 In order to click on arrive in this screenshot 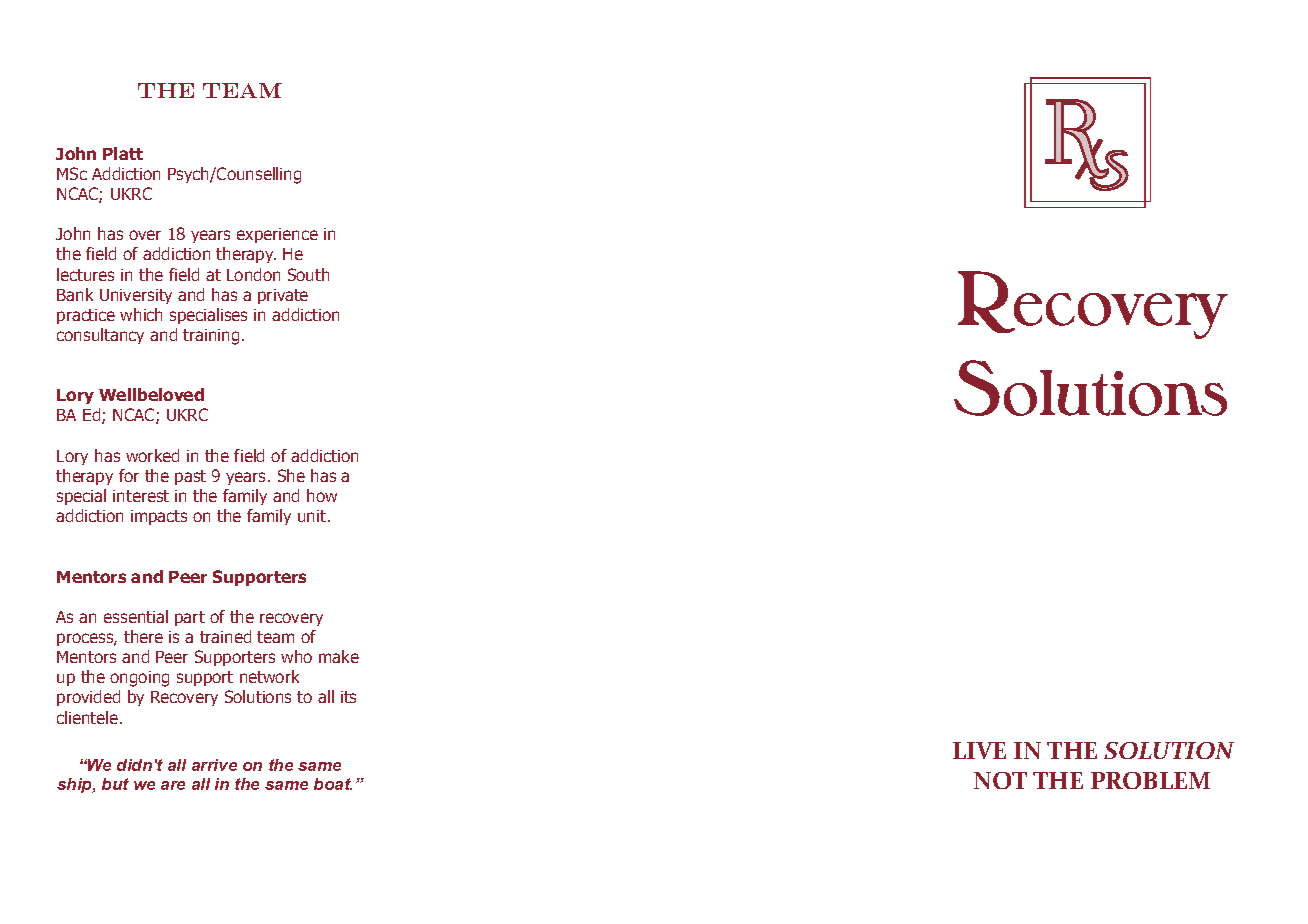, I will do `click(214, 765)`.
